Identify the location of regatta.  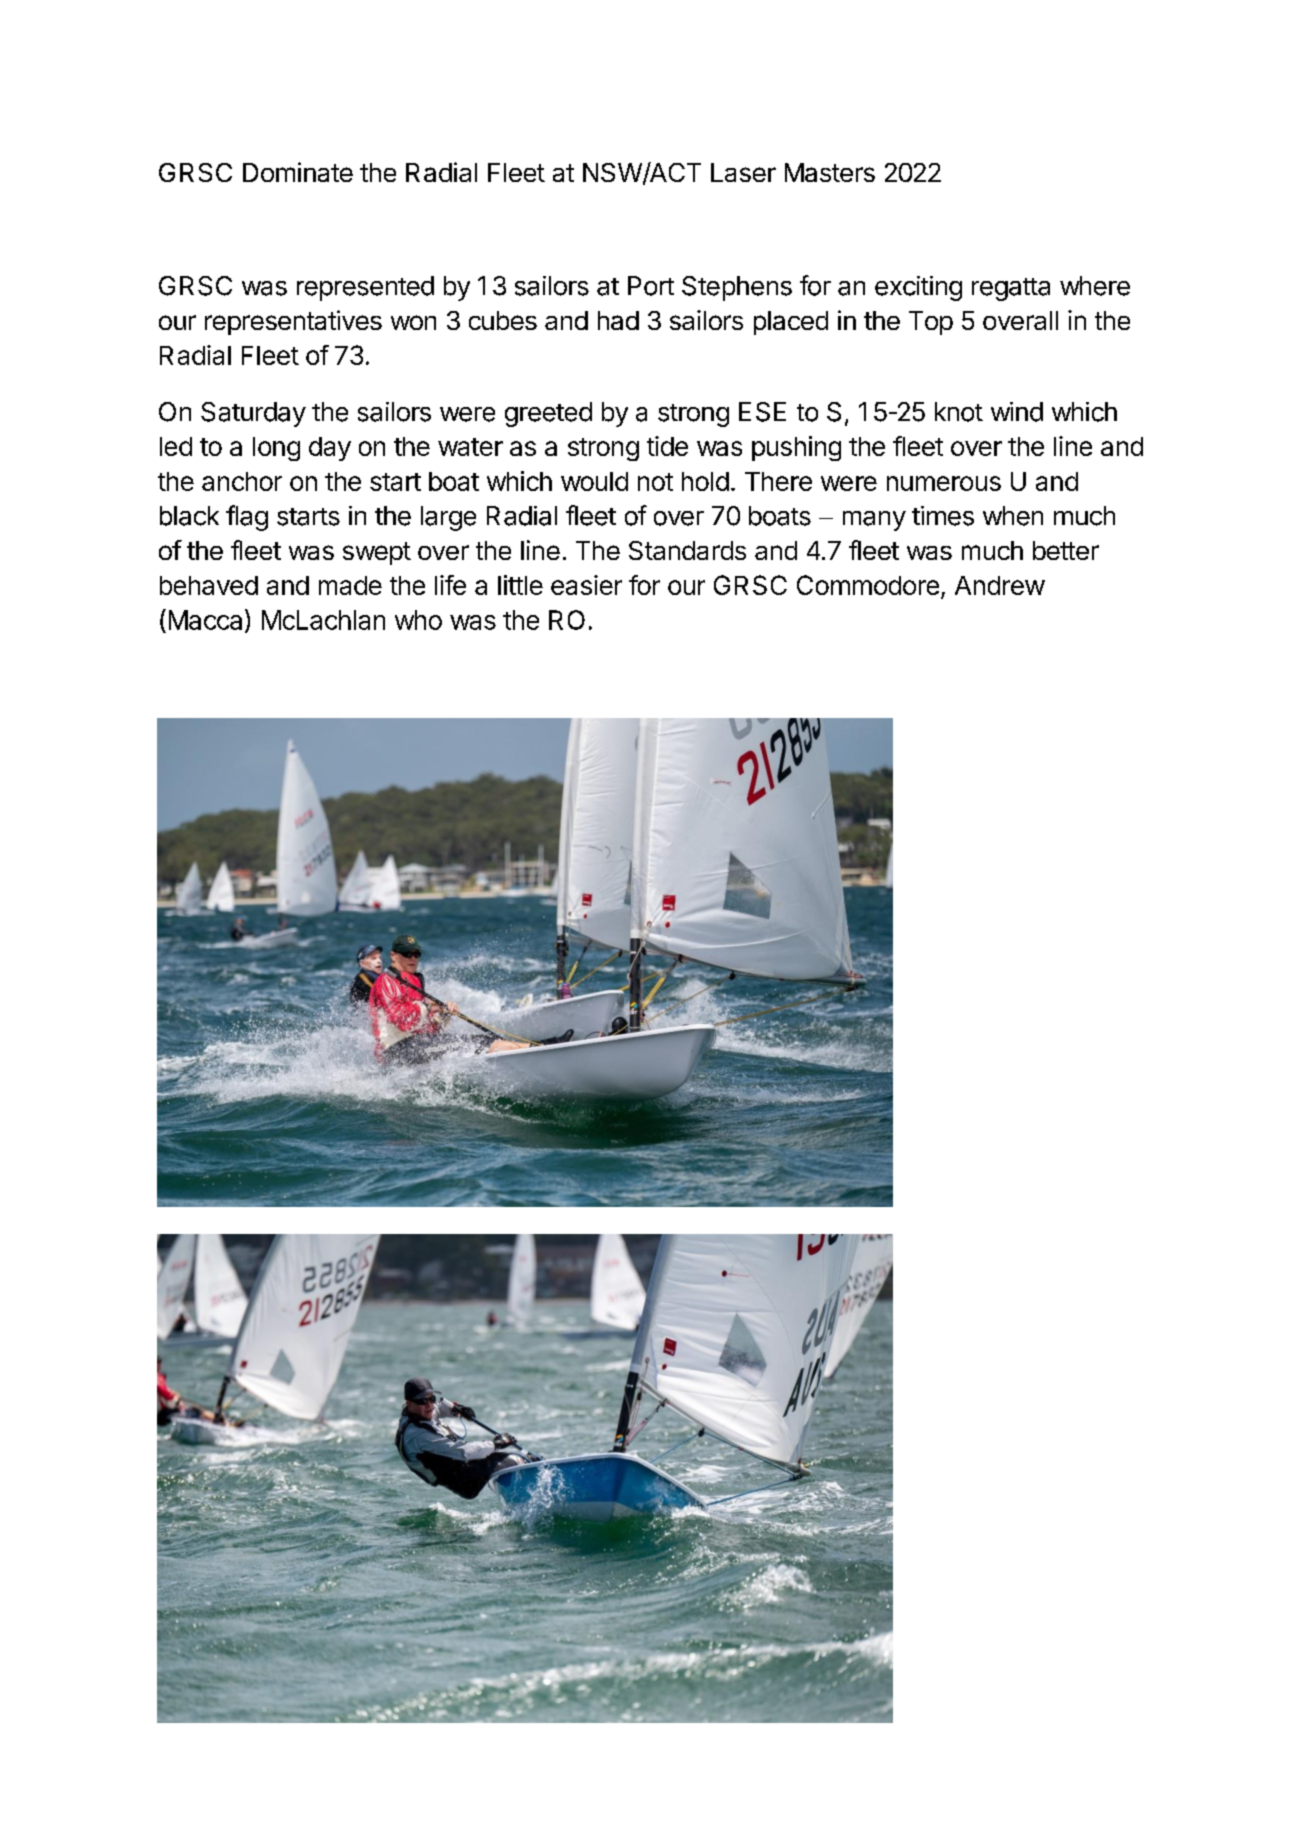
(1011, 289).
